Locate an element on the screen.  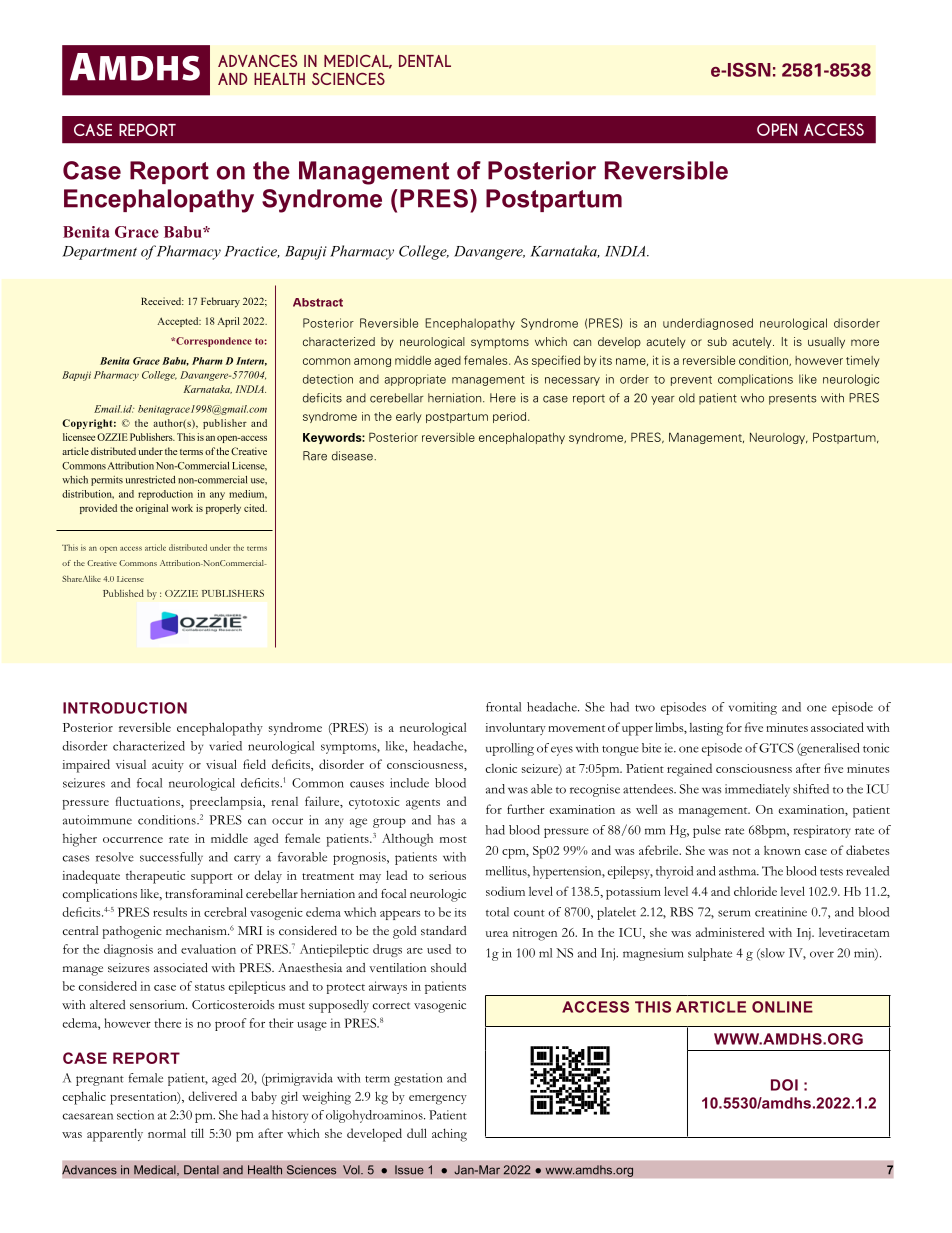
creatinine is located at coordinates (781, 912).
